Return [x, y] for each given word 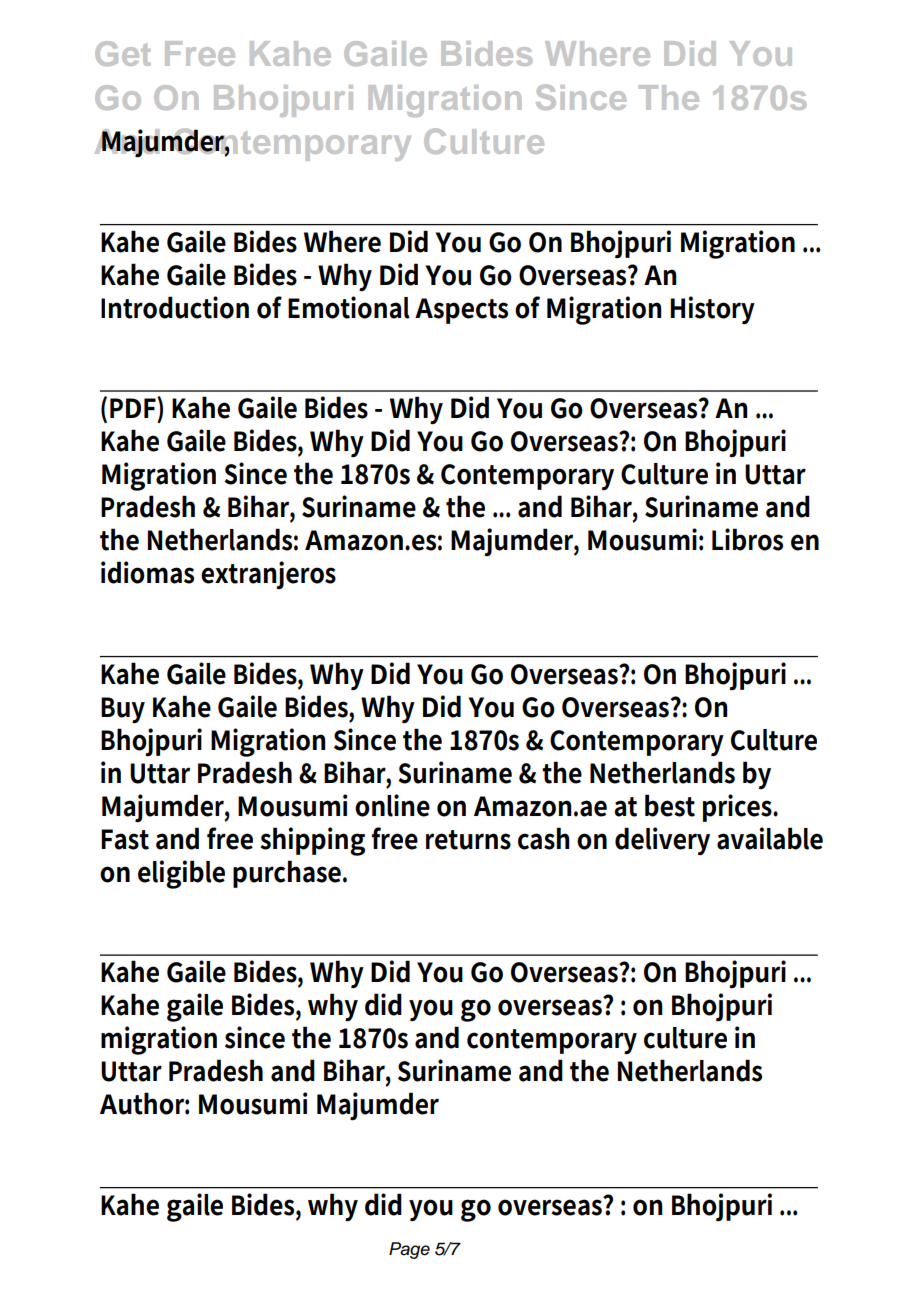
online [392, 805]
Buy [123, 710]
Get [123, 53]
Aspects [461, 311]
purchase [288, 874]
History [712, 310]
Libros [747, 539]
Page [409, 1250]
